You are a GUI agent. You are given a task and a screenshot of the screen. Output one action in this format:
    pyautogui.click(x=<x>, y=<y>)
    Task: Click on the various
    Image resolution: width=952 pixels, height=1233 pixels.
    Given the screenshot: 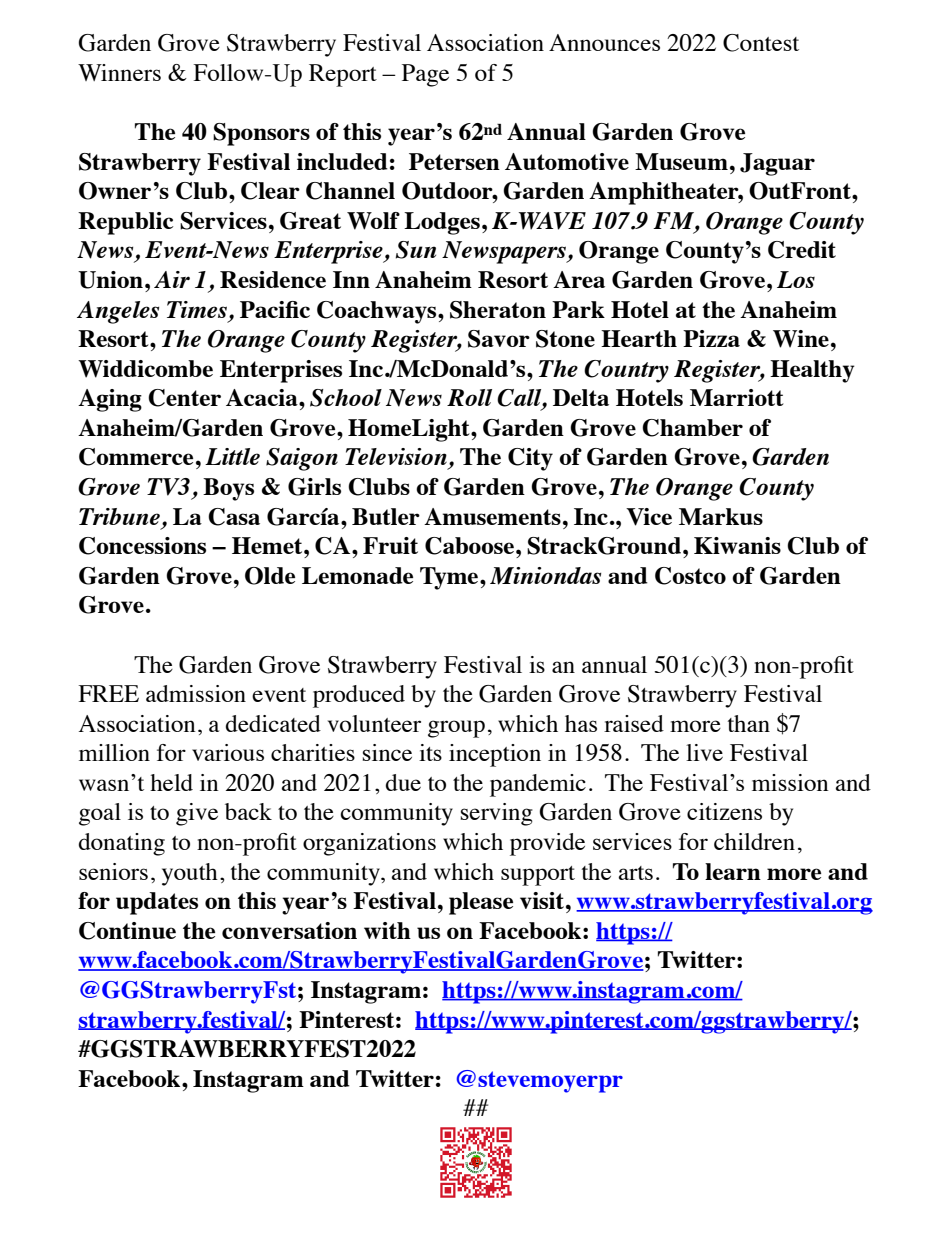 What is the action you would take?
    pyautogui.click(x=228, y=752)
